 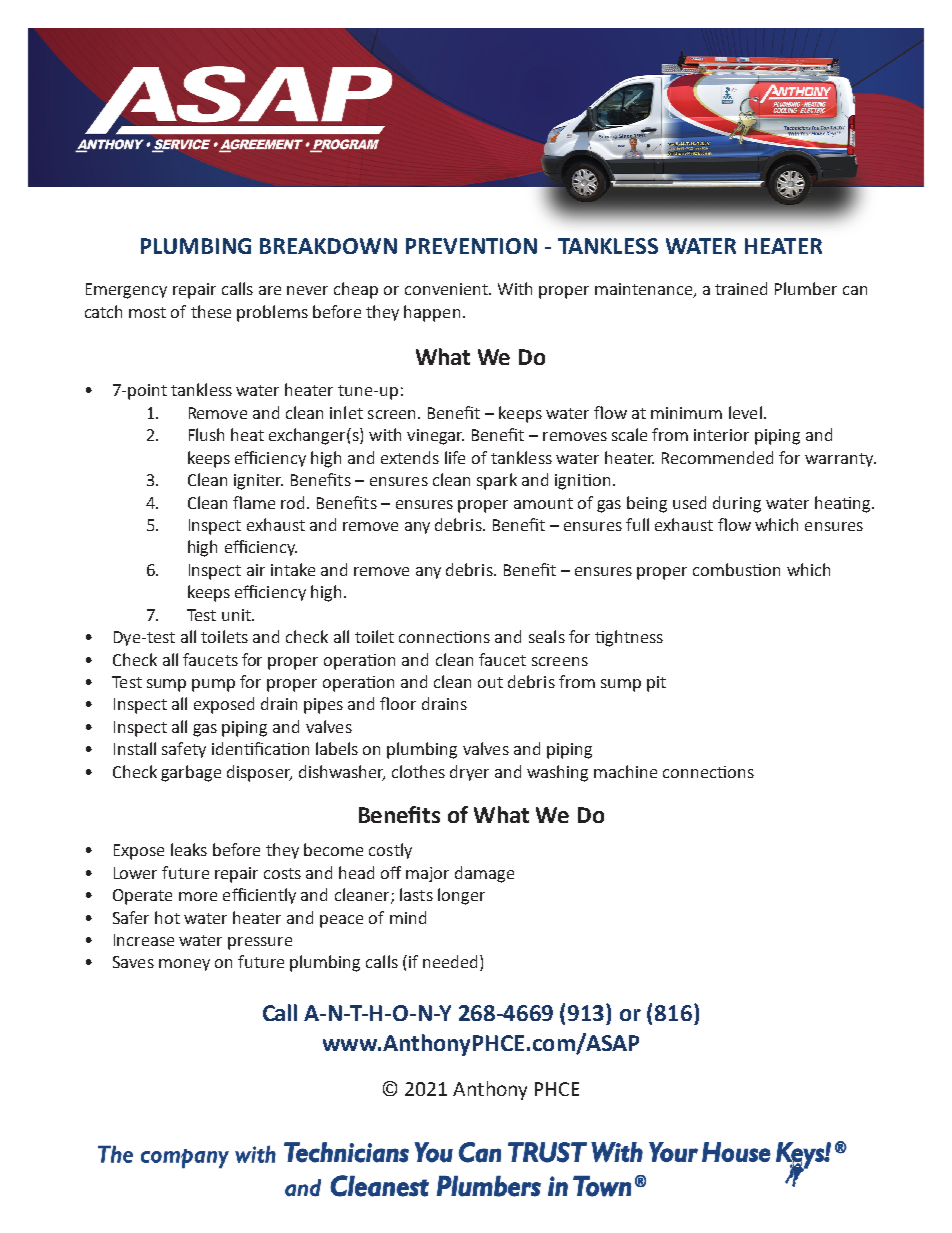 What do you see at coordinates (741, 288) in the page?
I see `trained` at bounding box center [741, 288].
